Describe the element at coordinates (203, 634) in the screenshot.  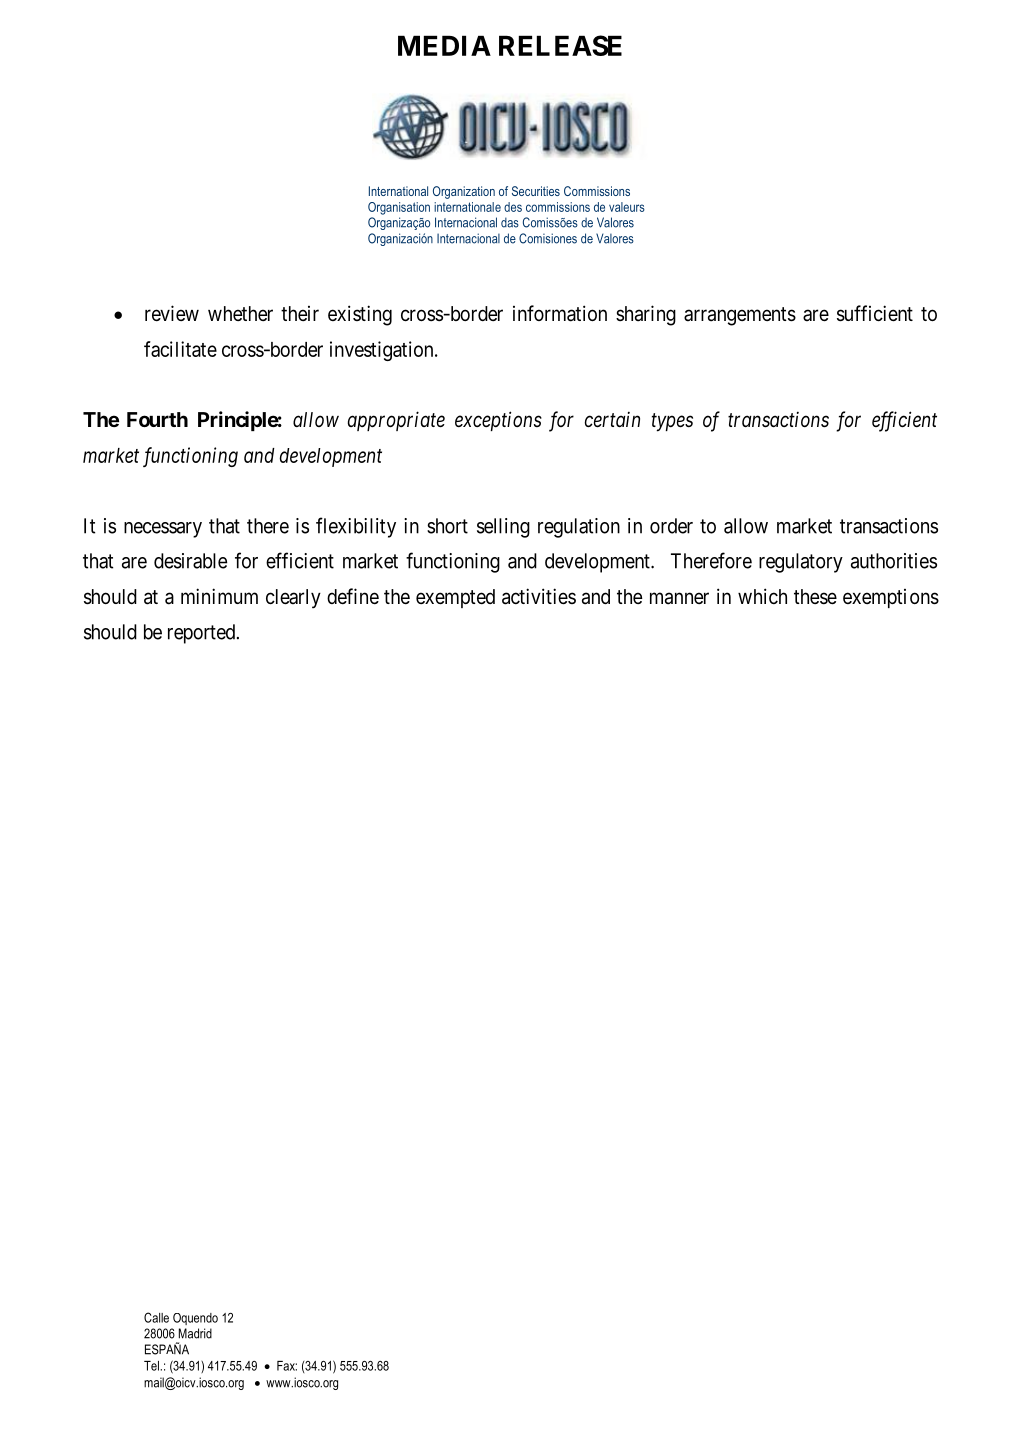
I see `reported` at that location.
